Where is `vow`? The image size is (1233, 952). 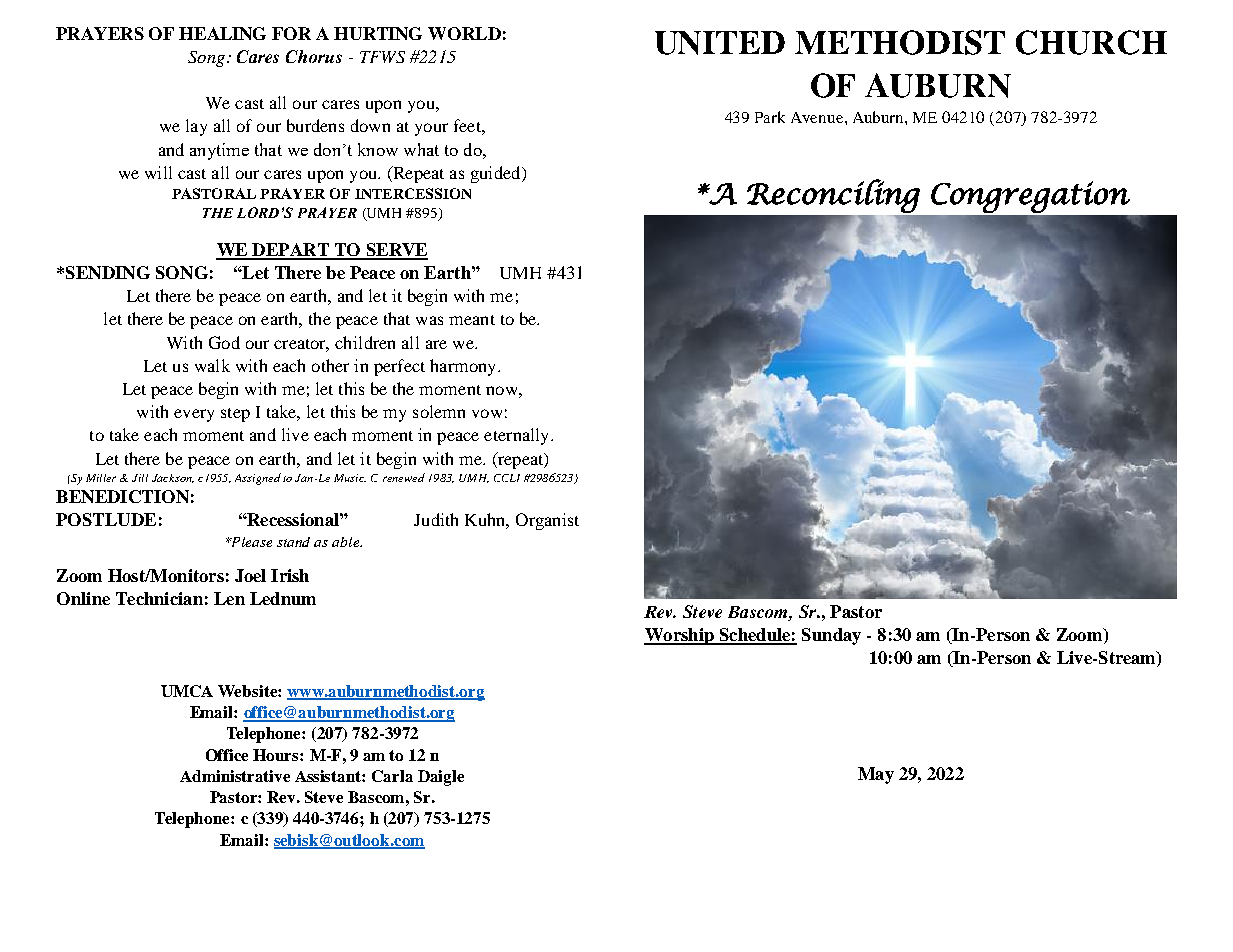 vow is located at coordinates (487, 413).
